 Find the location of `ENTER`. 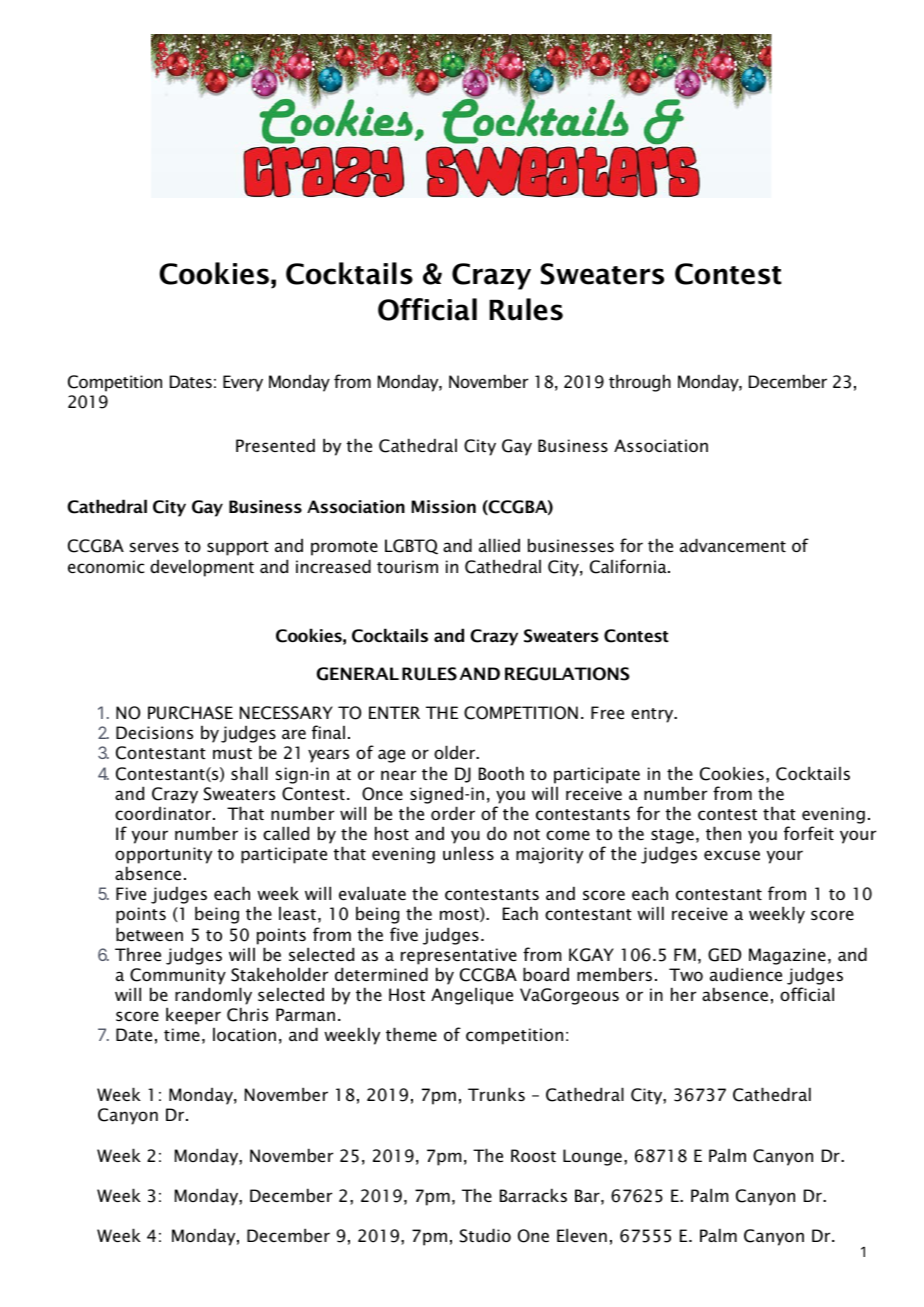

ENTER is located at coordinates (394, 712).
